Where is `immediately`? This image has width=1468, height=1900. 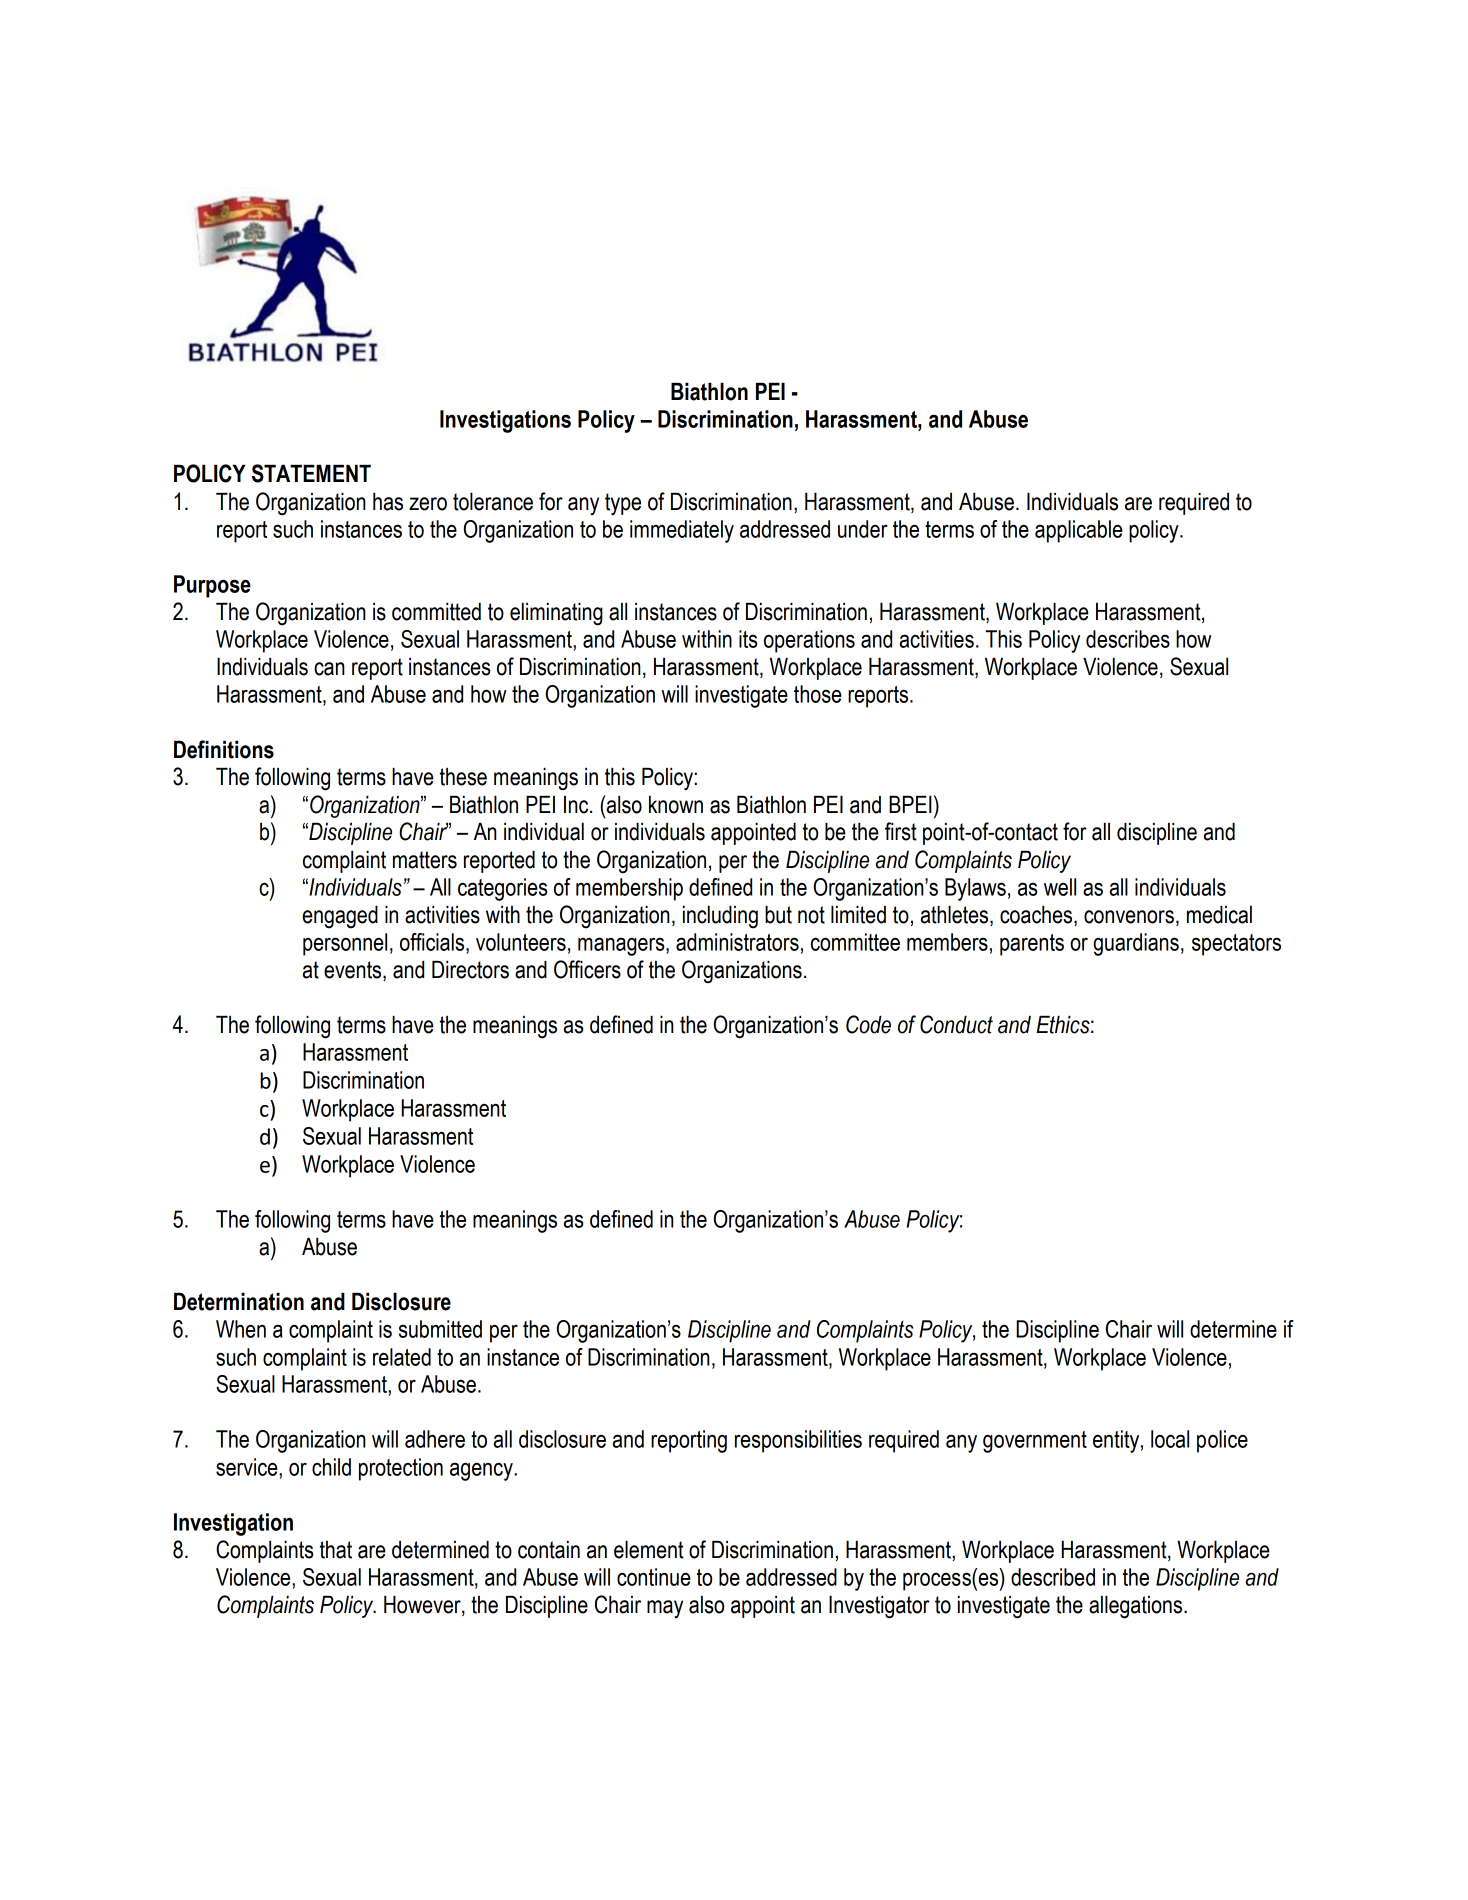 immediately is located at coordinates (682, 531).
